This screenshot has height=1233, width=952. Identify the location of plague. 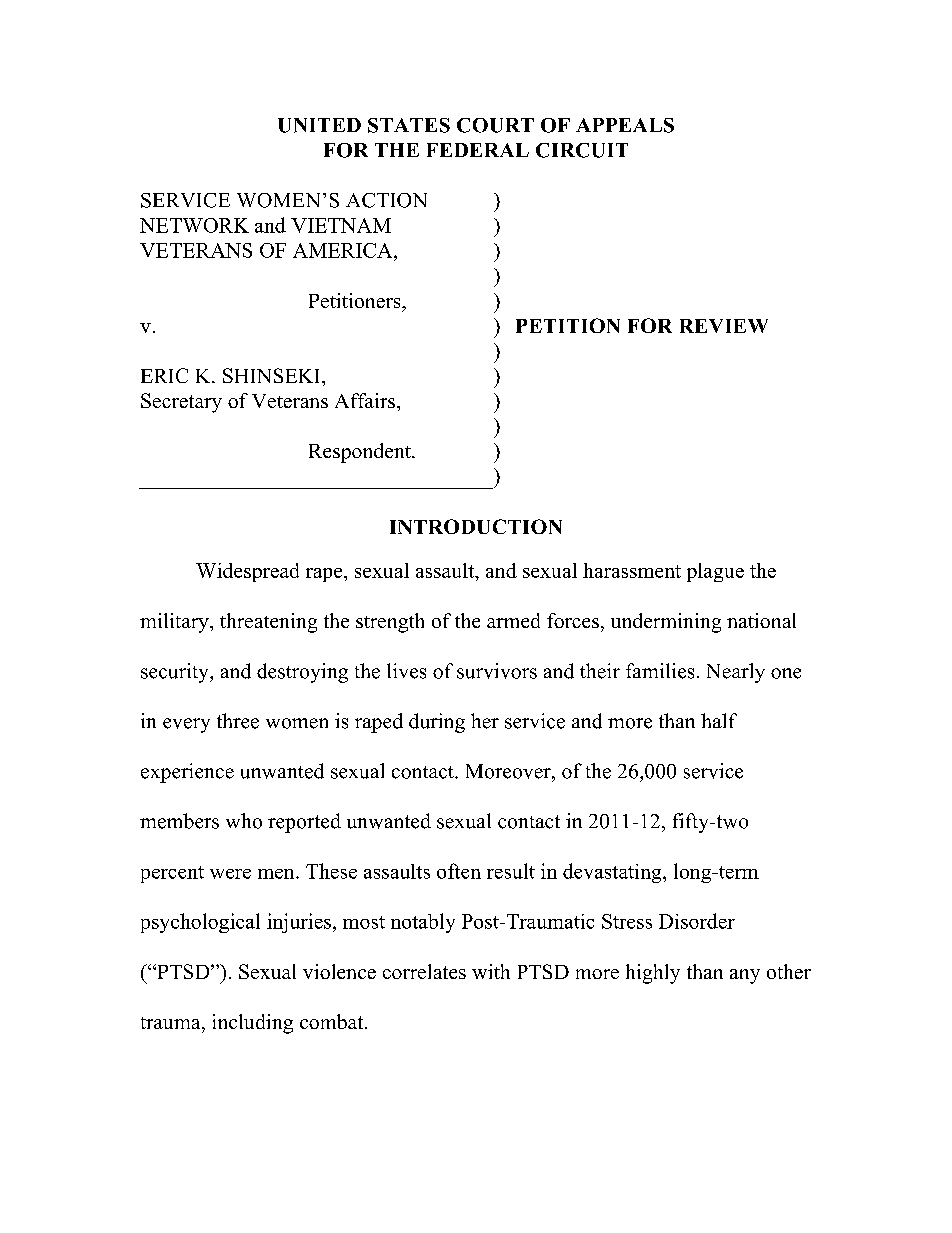
(715, 572).
